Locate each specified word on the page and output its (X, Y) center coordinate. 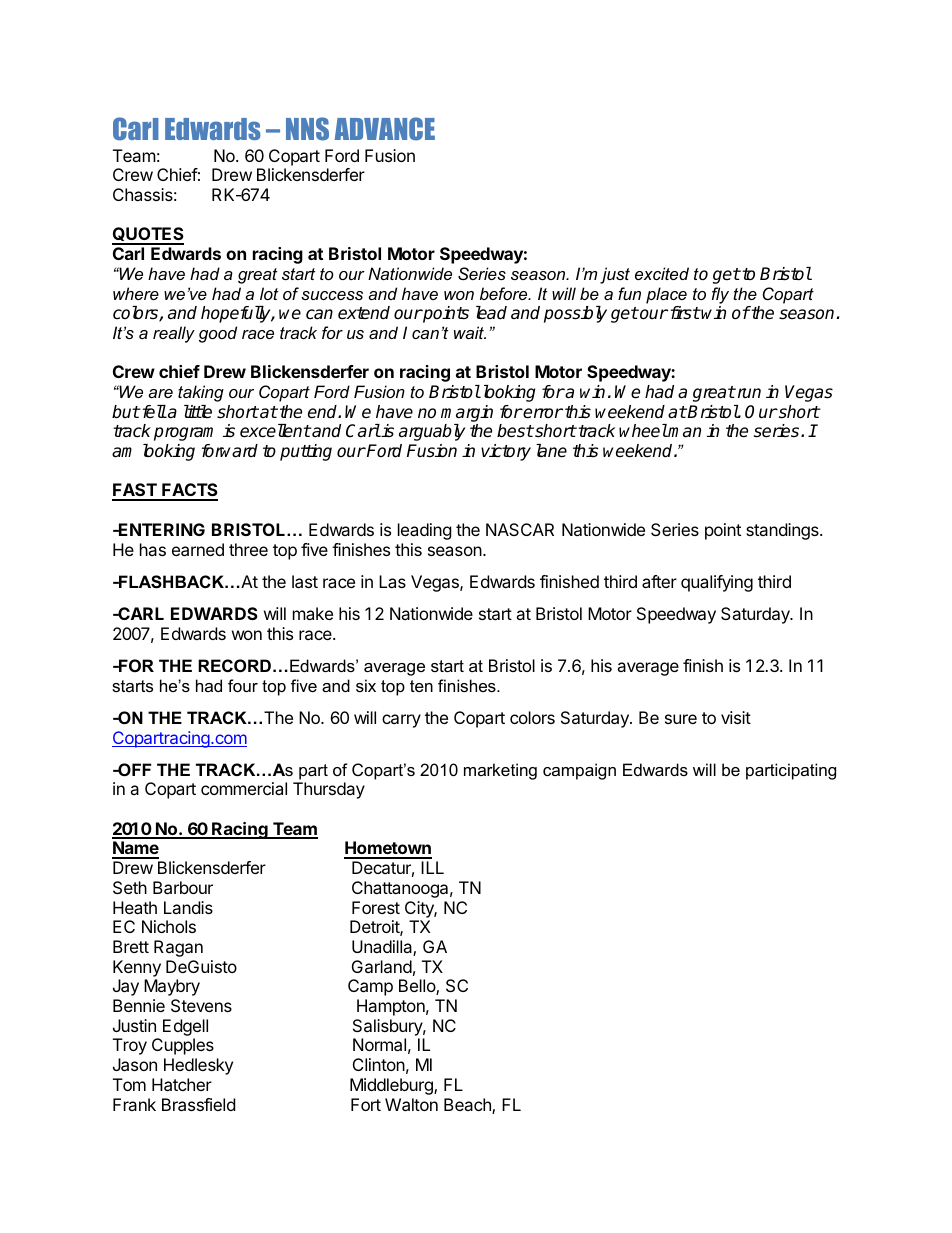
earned (198, 549)
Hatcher (182, 1084)
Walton (411, 1104)
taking (201, 393)
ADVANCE (385, 129)
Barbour (183, 887)
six (366, 685)
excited (662, 273)
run (748, 393)
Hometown (388, 849)
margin (467, 413)
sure (681, 719)
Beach (468, 1106)
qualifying (717, 583)
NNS (307, 129)
